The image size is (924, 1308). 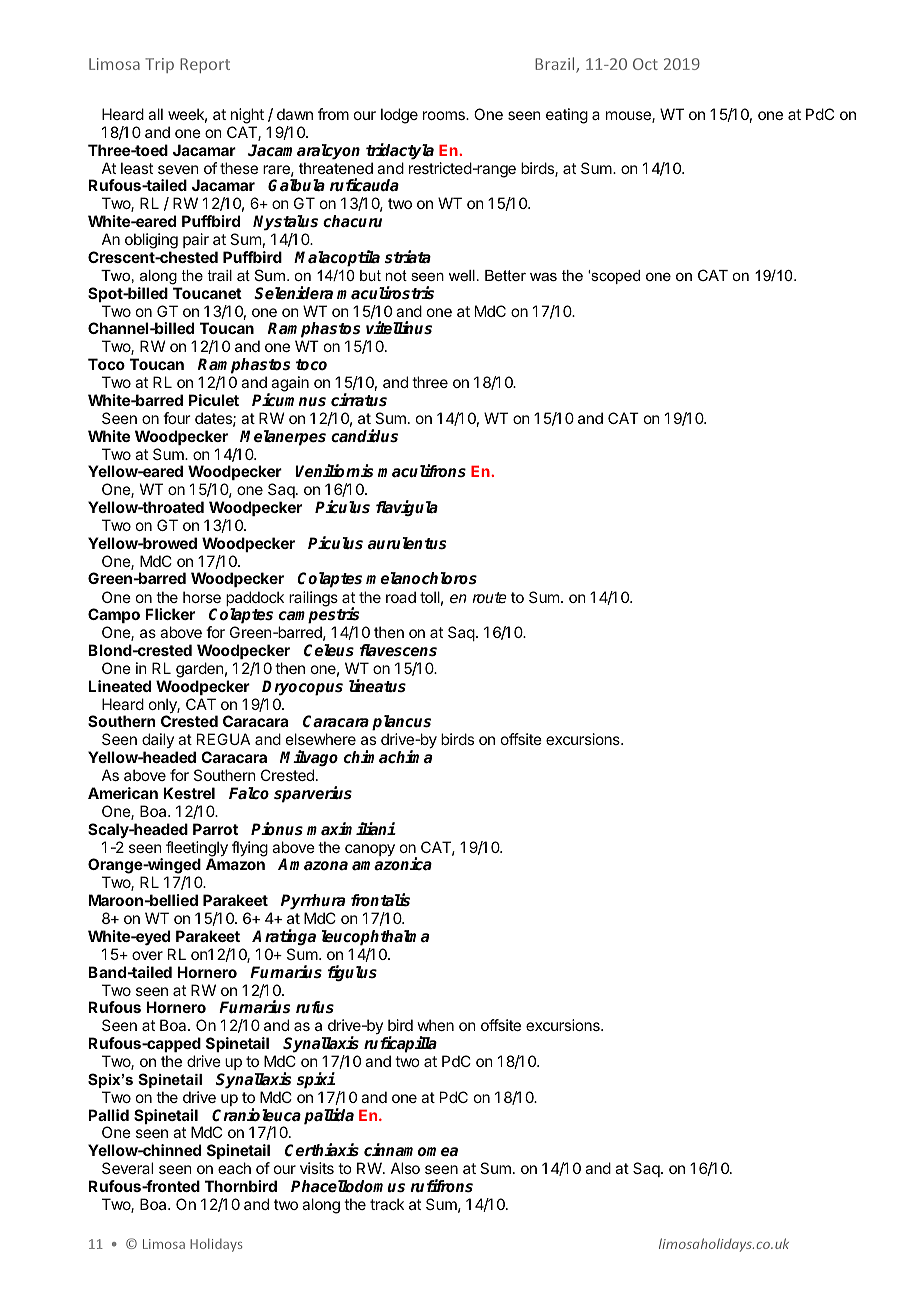 What do you see at coordinates (399, 116) in the screenshot?
I see `lodge` at bounding box center [399, 116].
